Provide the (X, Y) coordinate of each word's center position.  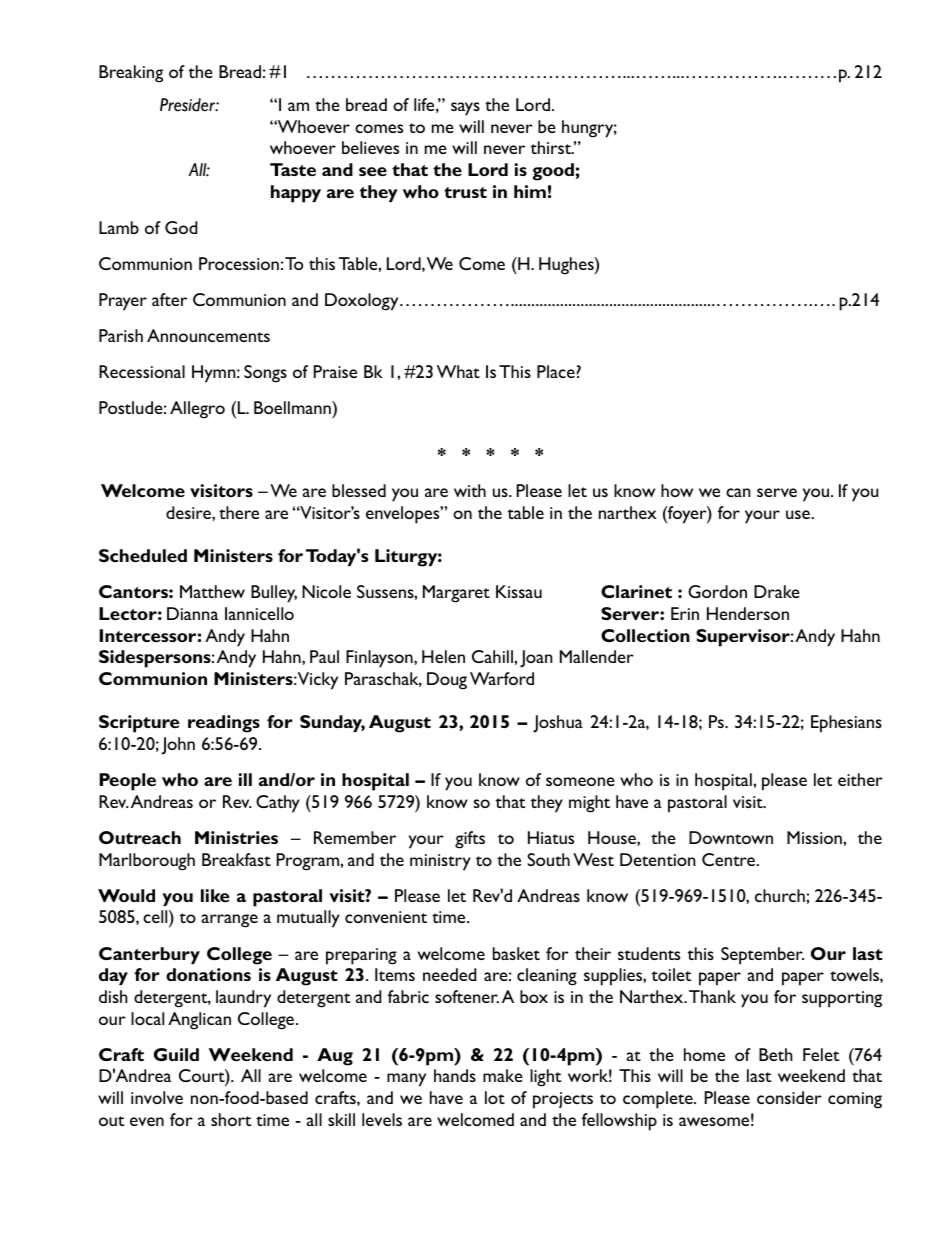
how (677, 490)
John (178, 746)
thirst (552, 147)
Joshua (558, 724)
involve (157, 1097)
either (860, 779)
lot (495, 1097)
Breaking (131, 74)
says (465, 109)
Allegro (197, 410)
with (470, 490)
